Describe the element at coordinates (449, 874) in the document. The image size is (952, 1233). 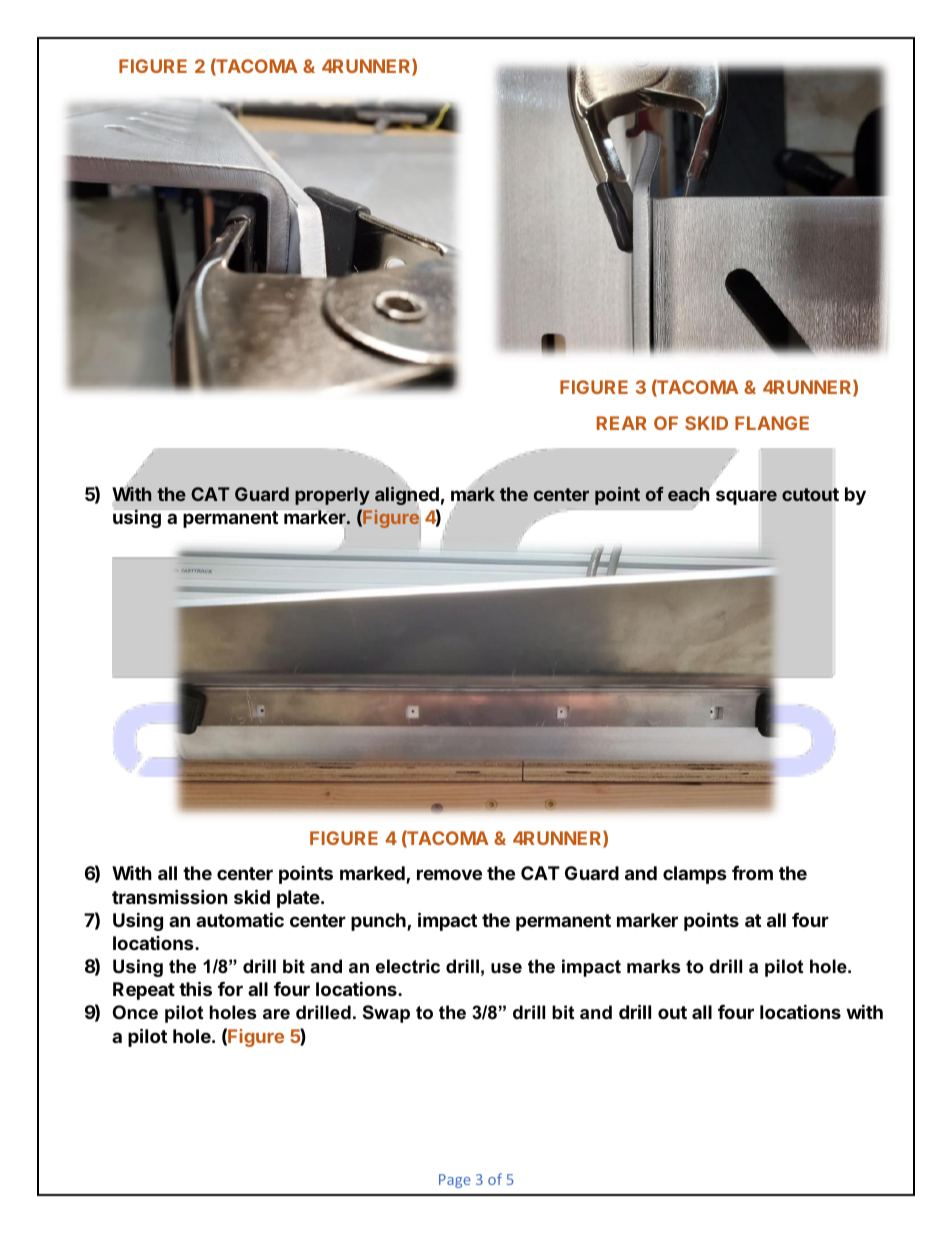
I see `remove` at that location.
